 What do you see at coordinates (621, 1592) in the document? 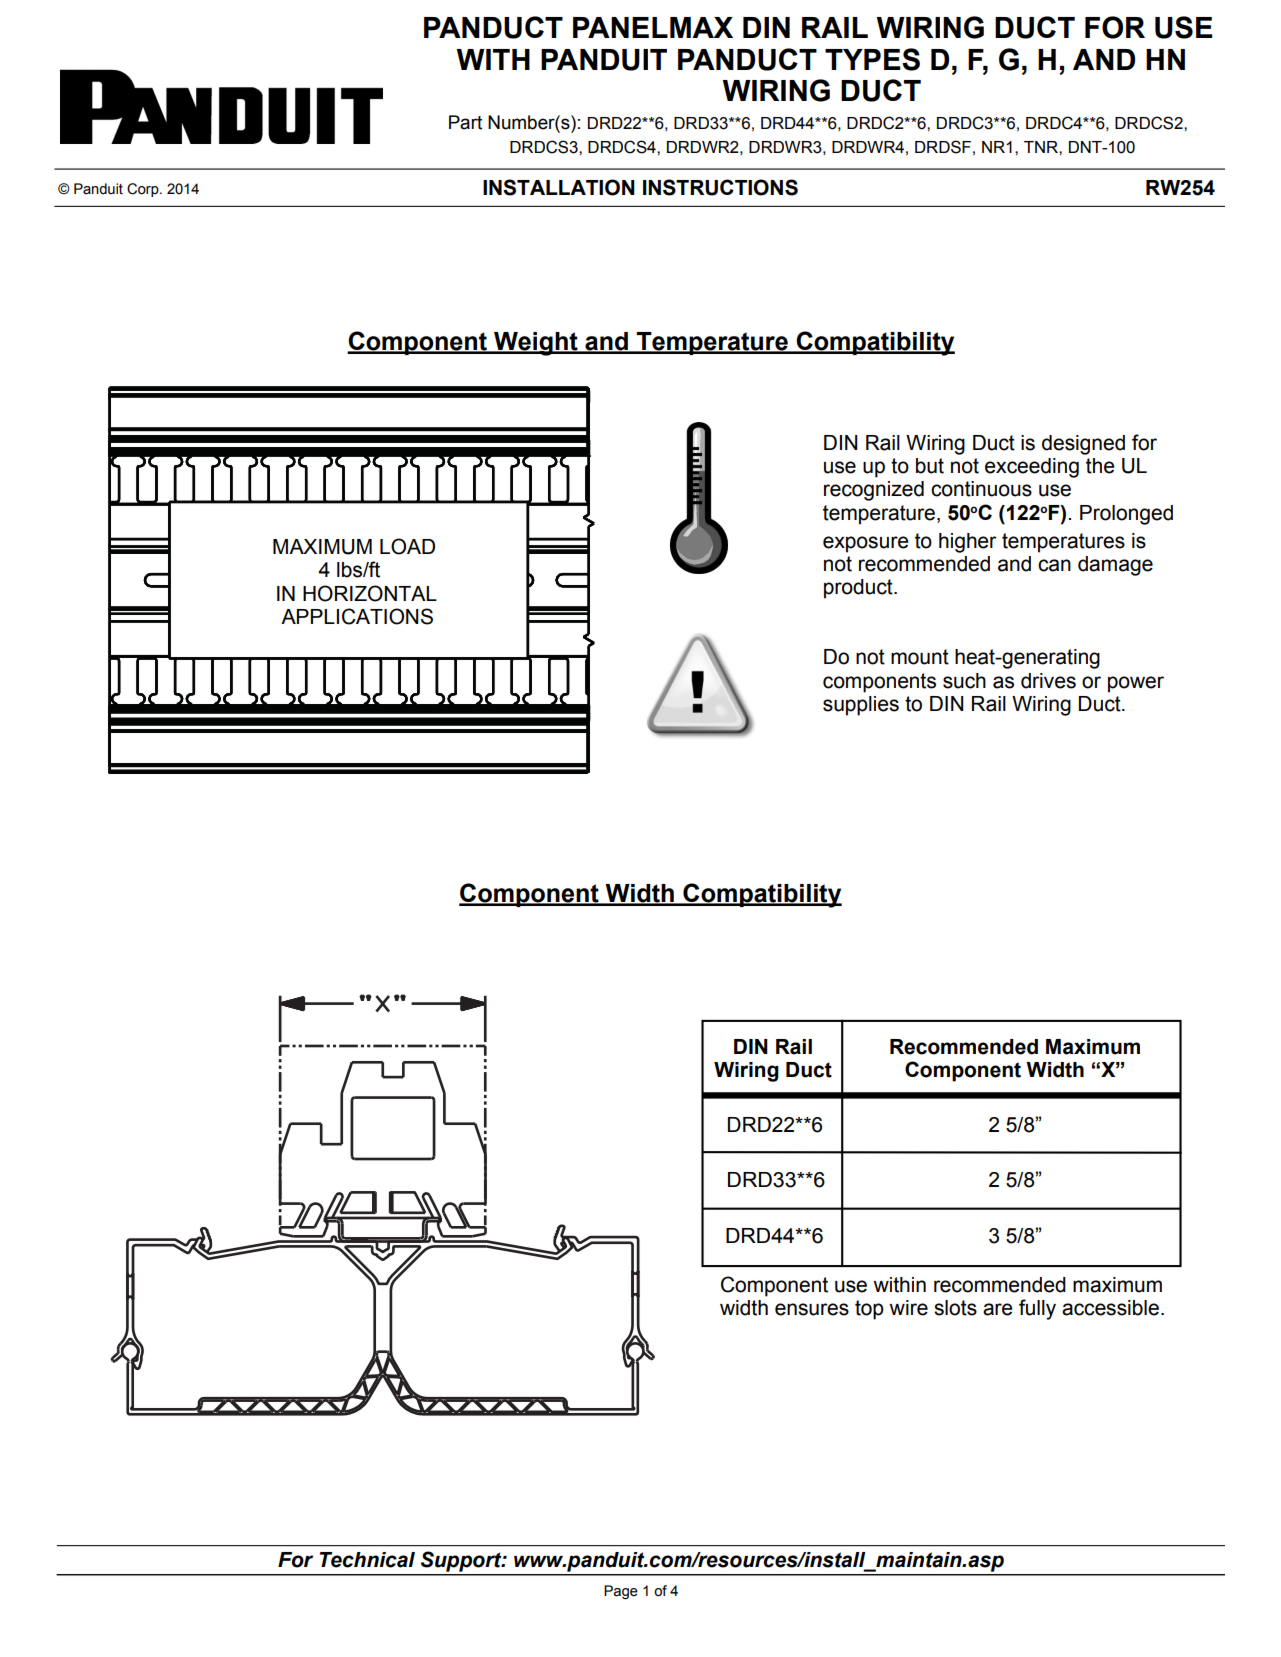
I see `Page` at bounding box center [621, 1592].
